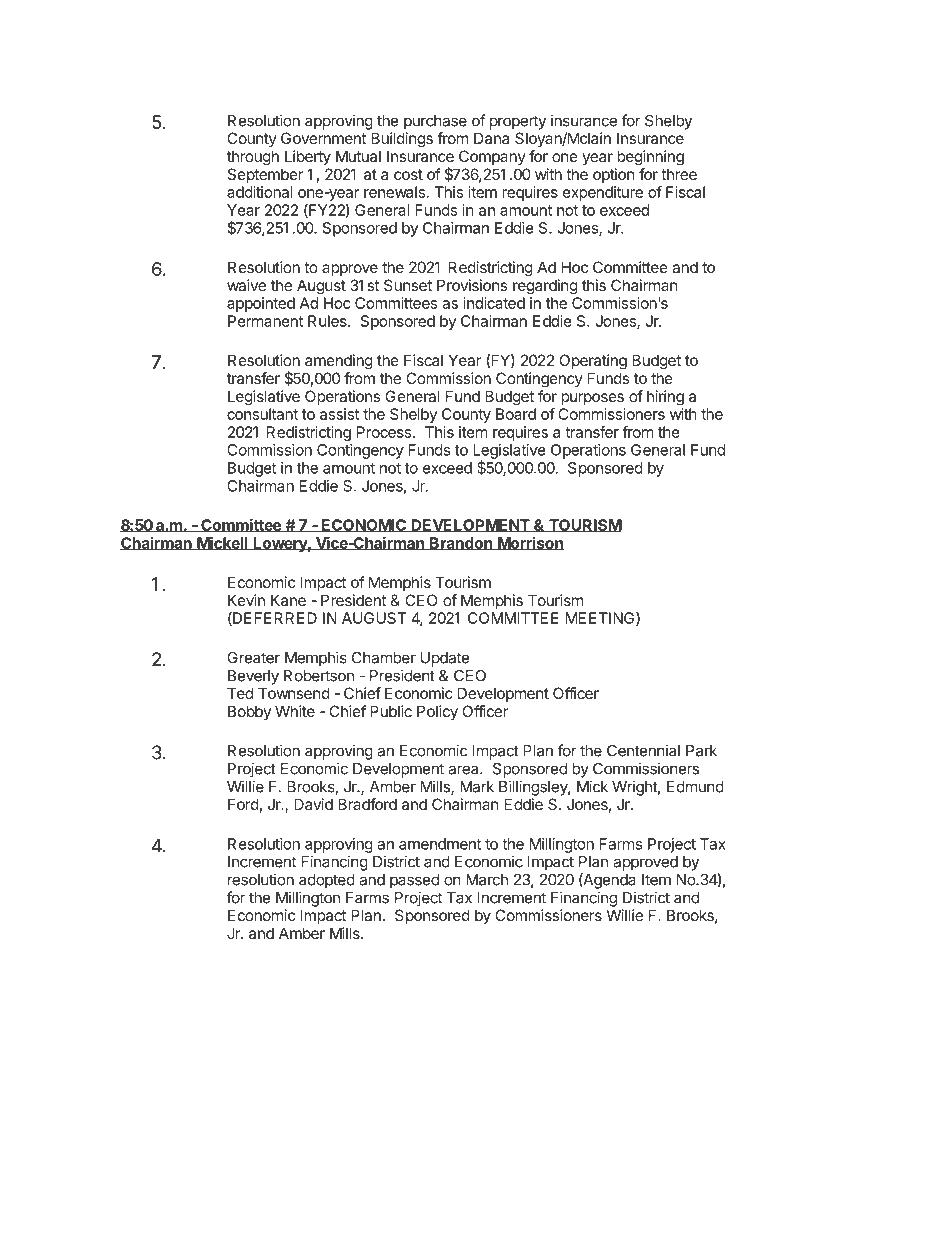 The image size is (952, 1233). What do you see at coordinates (491, 138) in the image?
I see `Dana` at bounding box center [491, 138].
